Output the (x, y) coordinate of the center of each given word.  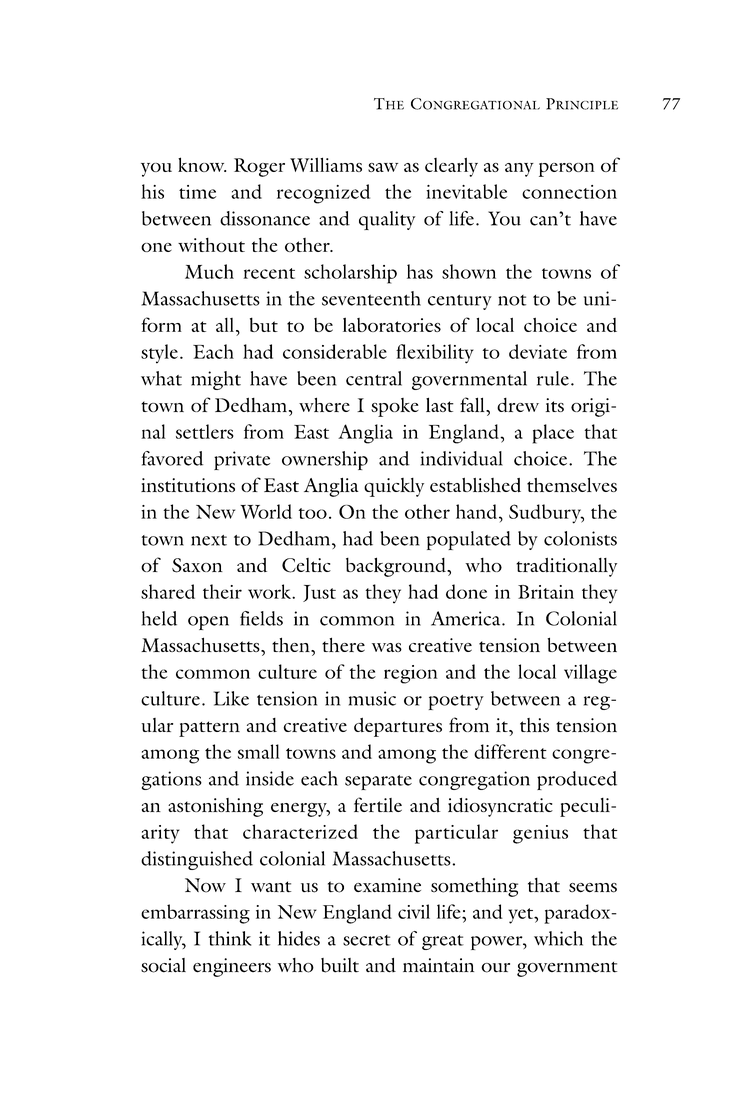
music (372, 698)
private (242, 460)
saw (383, 167)
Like (231, 698)
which (558, 938)
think (230, 938)
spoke (395, 407)
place (553, 434)
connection (569, 192)
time (197, 192)
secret (367, 940)
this (534, 725)
